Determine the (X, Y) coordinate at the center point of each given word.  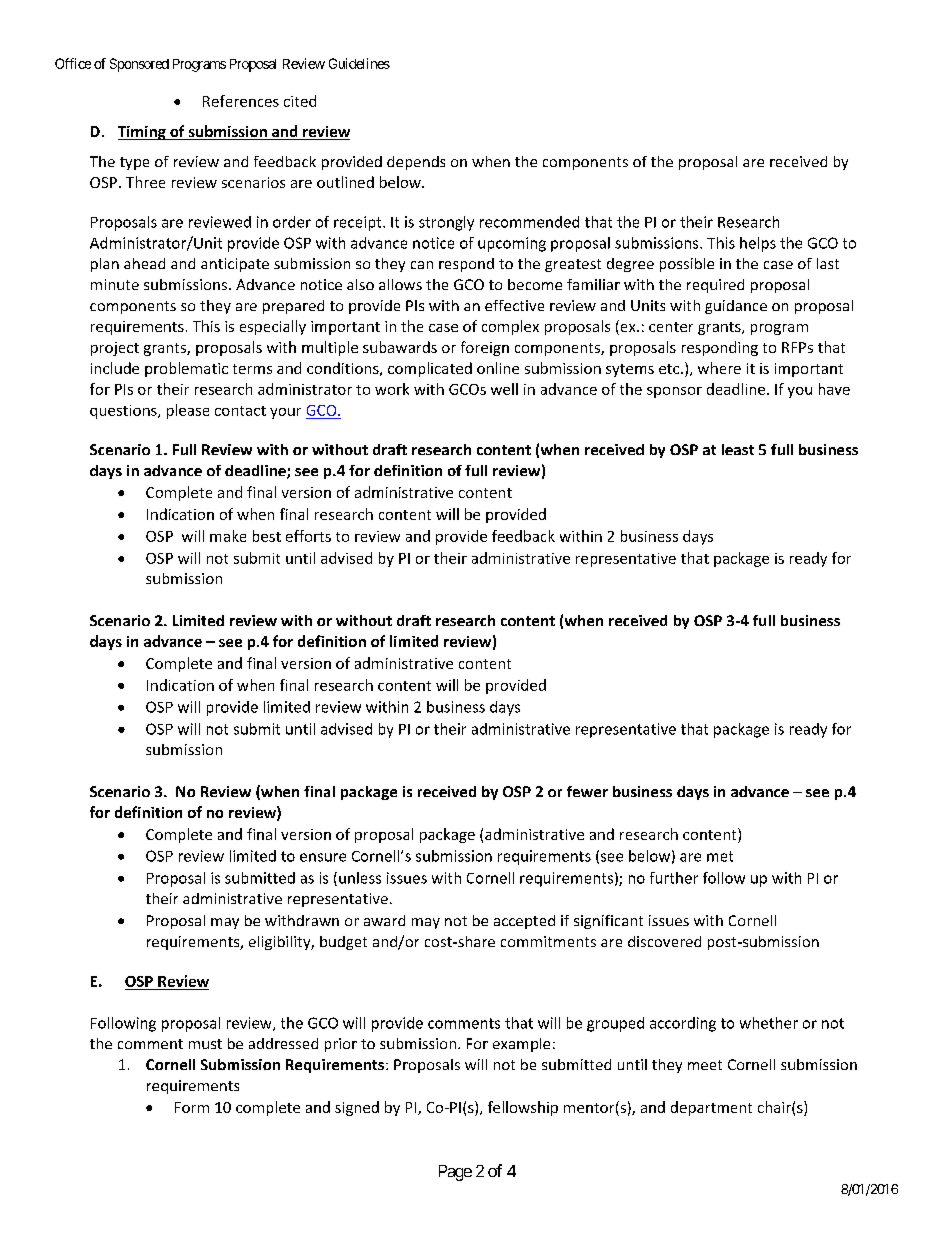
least (738, 449)
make (228, 536)
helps (758, 244)
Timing (143, 133)
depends (416, 163)
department (711, 1108)
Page (455, 1173)
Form (192, 1107)
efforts (308, 536)
